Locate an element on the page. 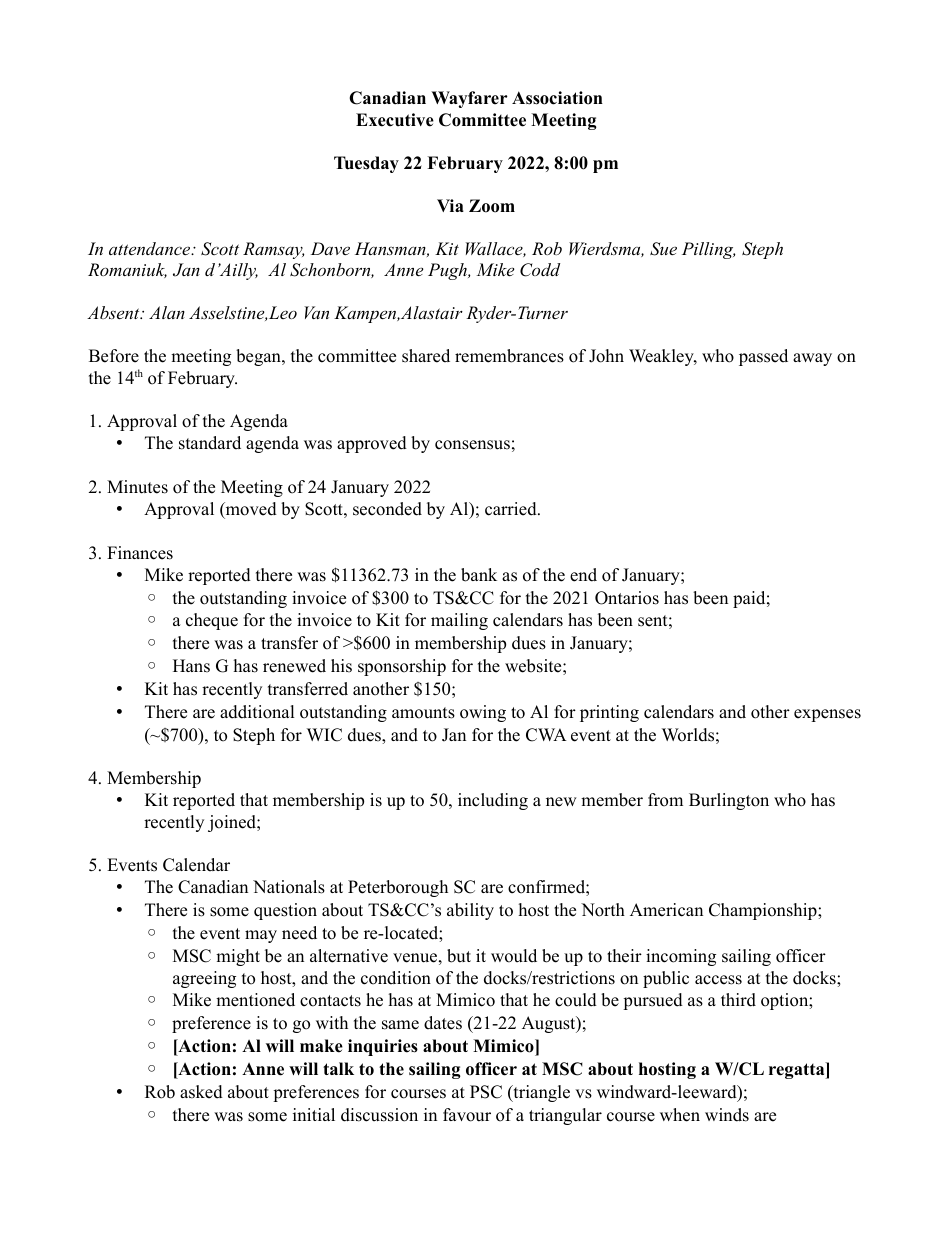 The image size is (952, 1233). PSC is located at coordinates (486, 1092).
